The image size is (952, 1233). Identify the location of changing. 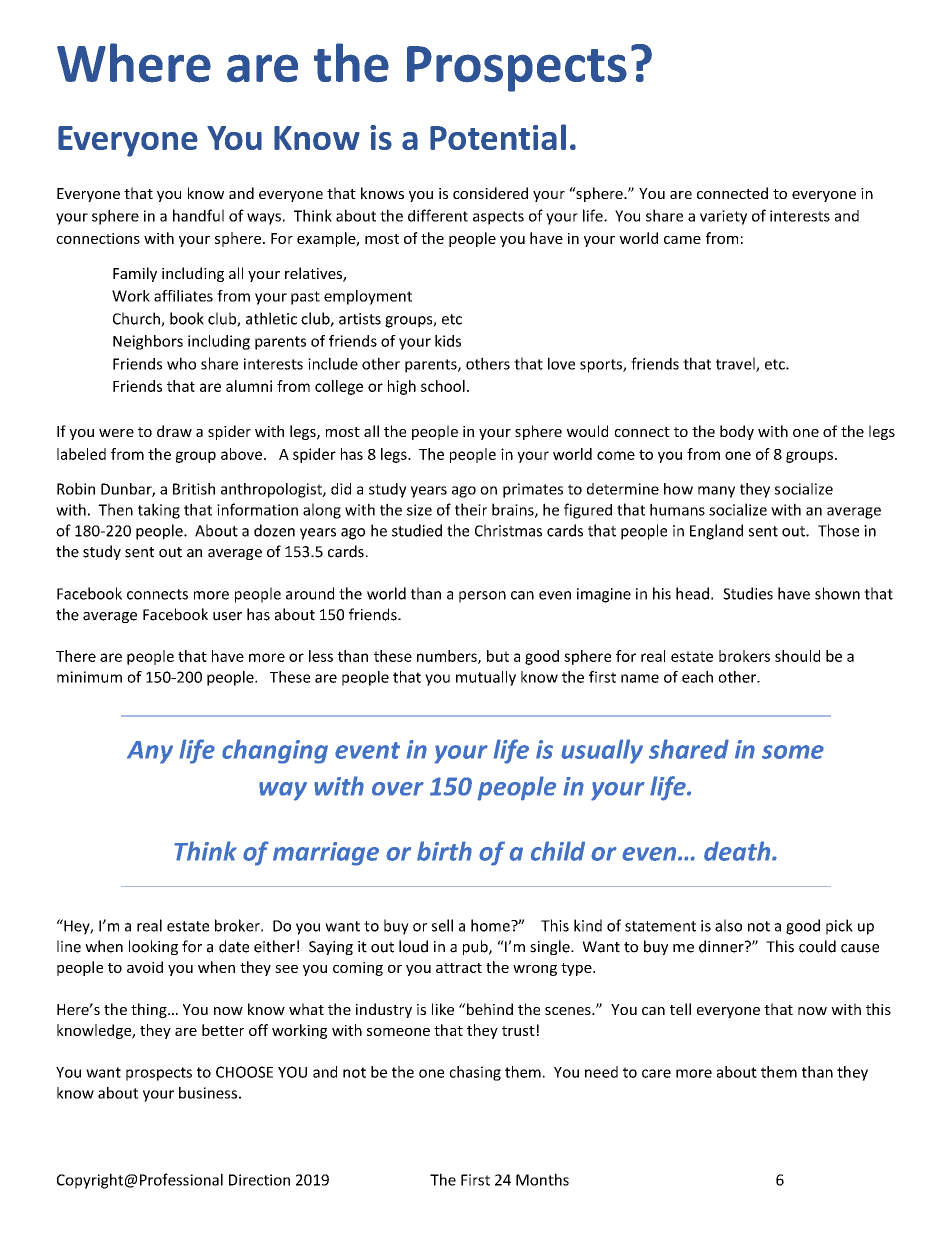
(275, 751).
